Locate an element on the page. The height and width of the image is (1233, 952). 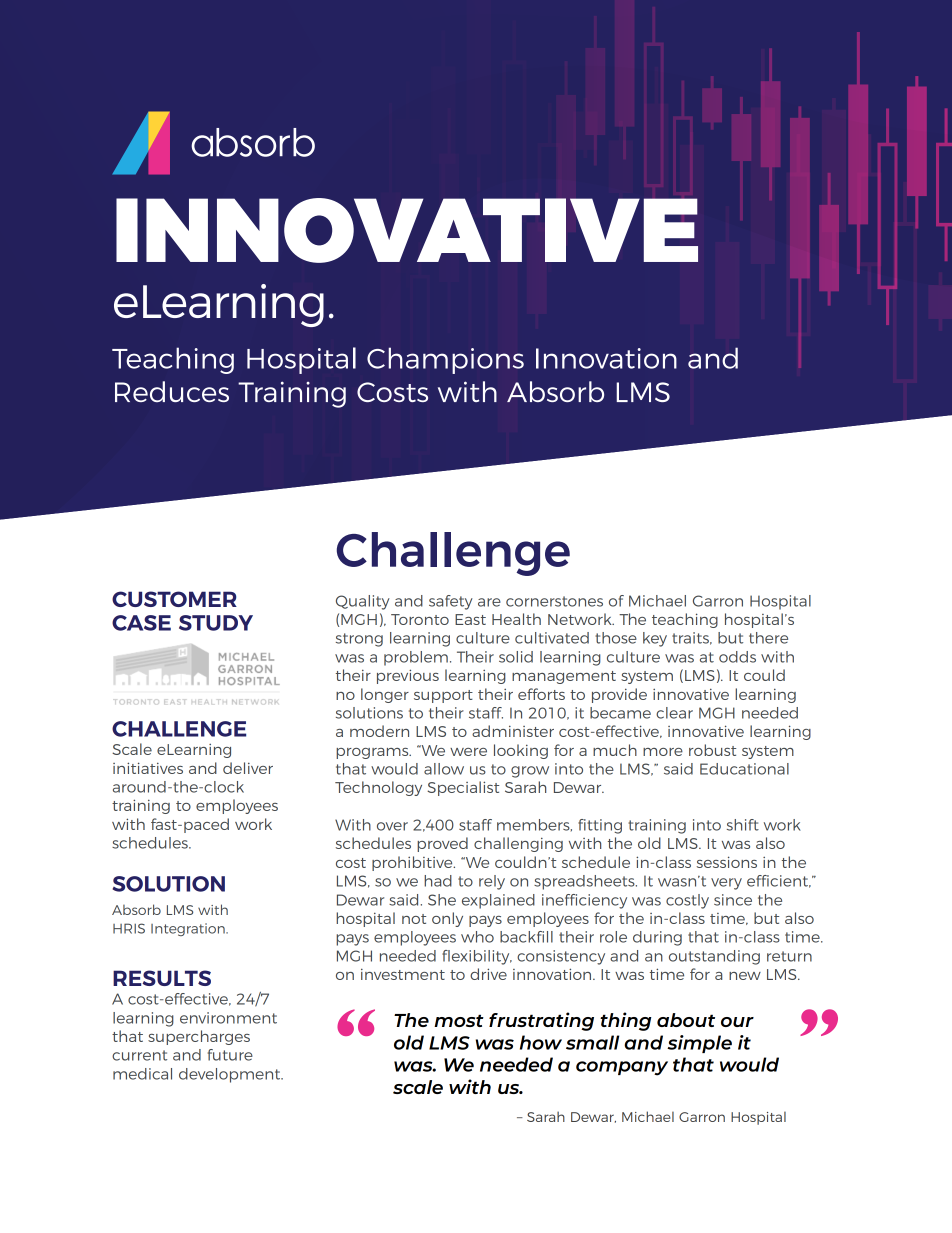
shift is located at coordinates (743, 825).
